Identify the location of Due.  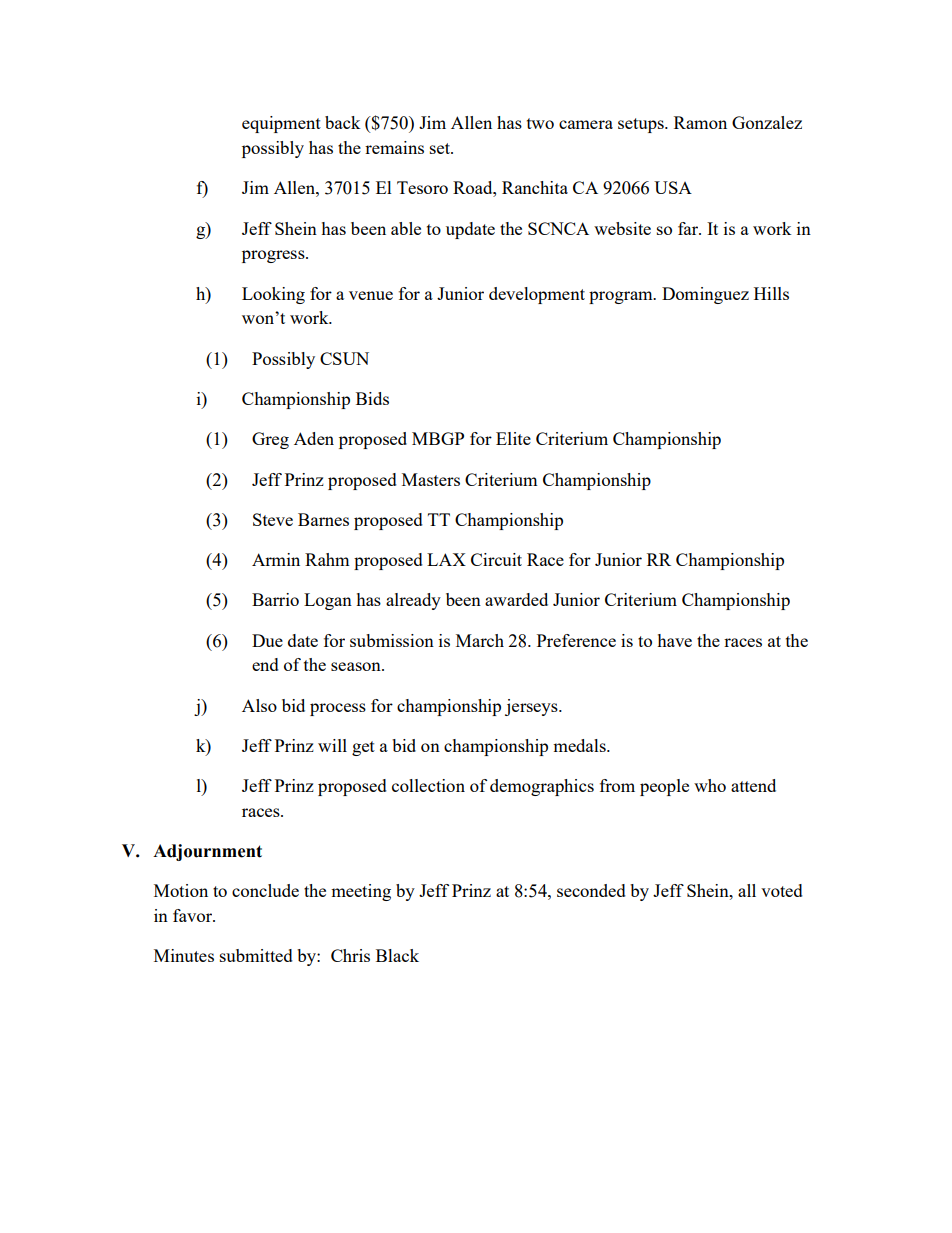
(267, 640).
